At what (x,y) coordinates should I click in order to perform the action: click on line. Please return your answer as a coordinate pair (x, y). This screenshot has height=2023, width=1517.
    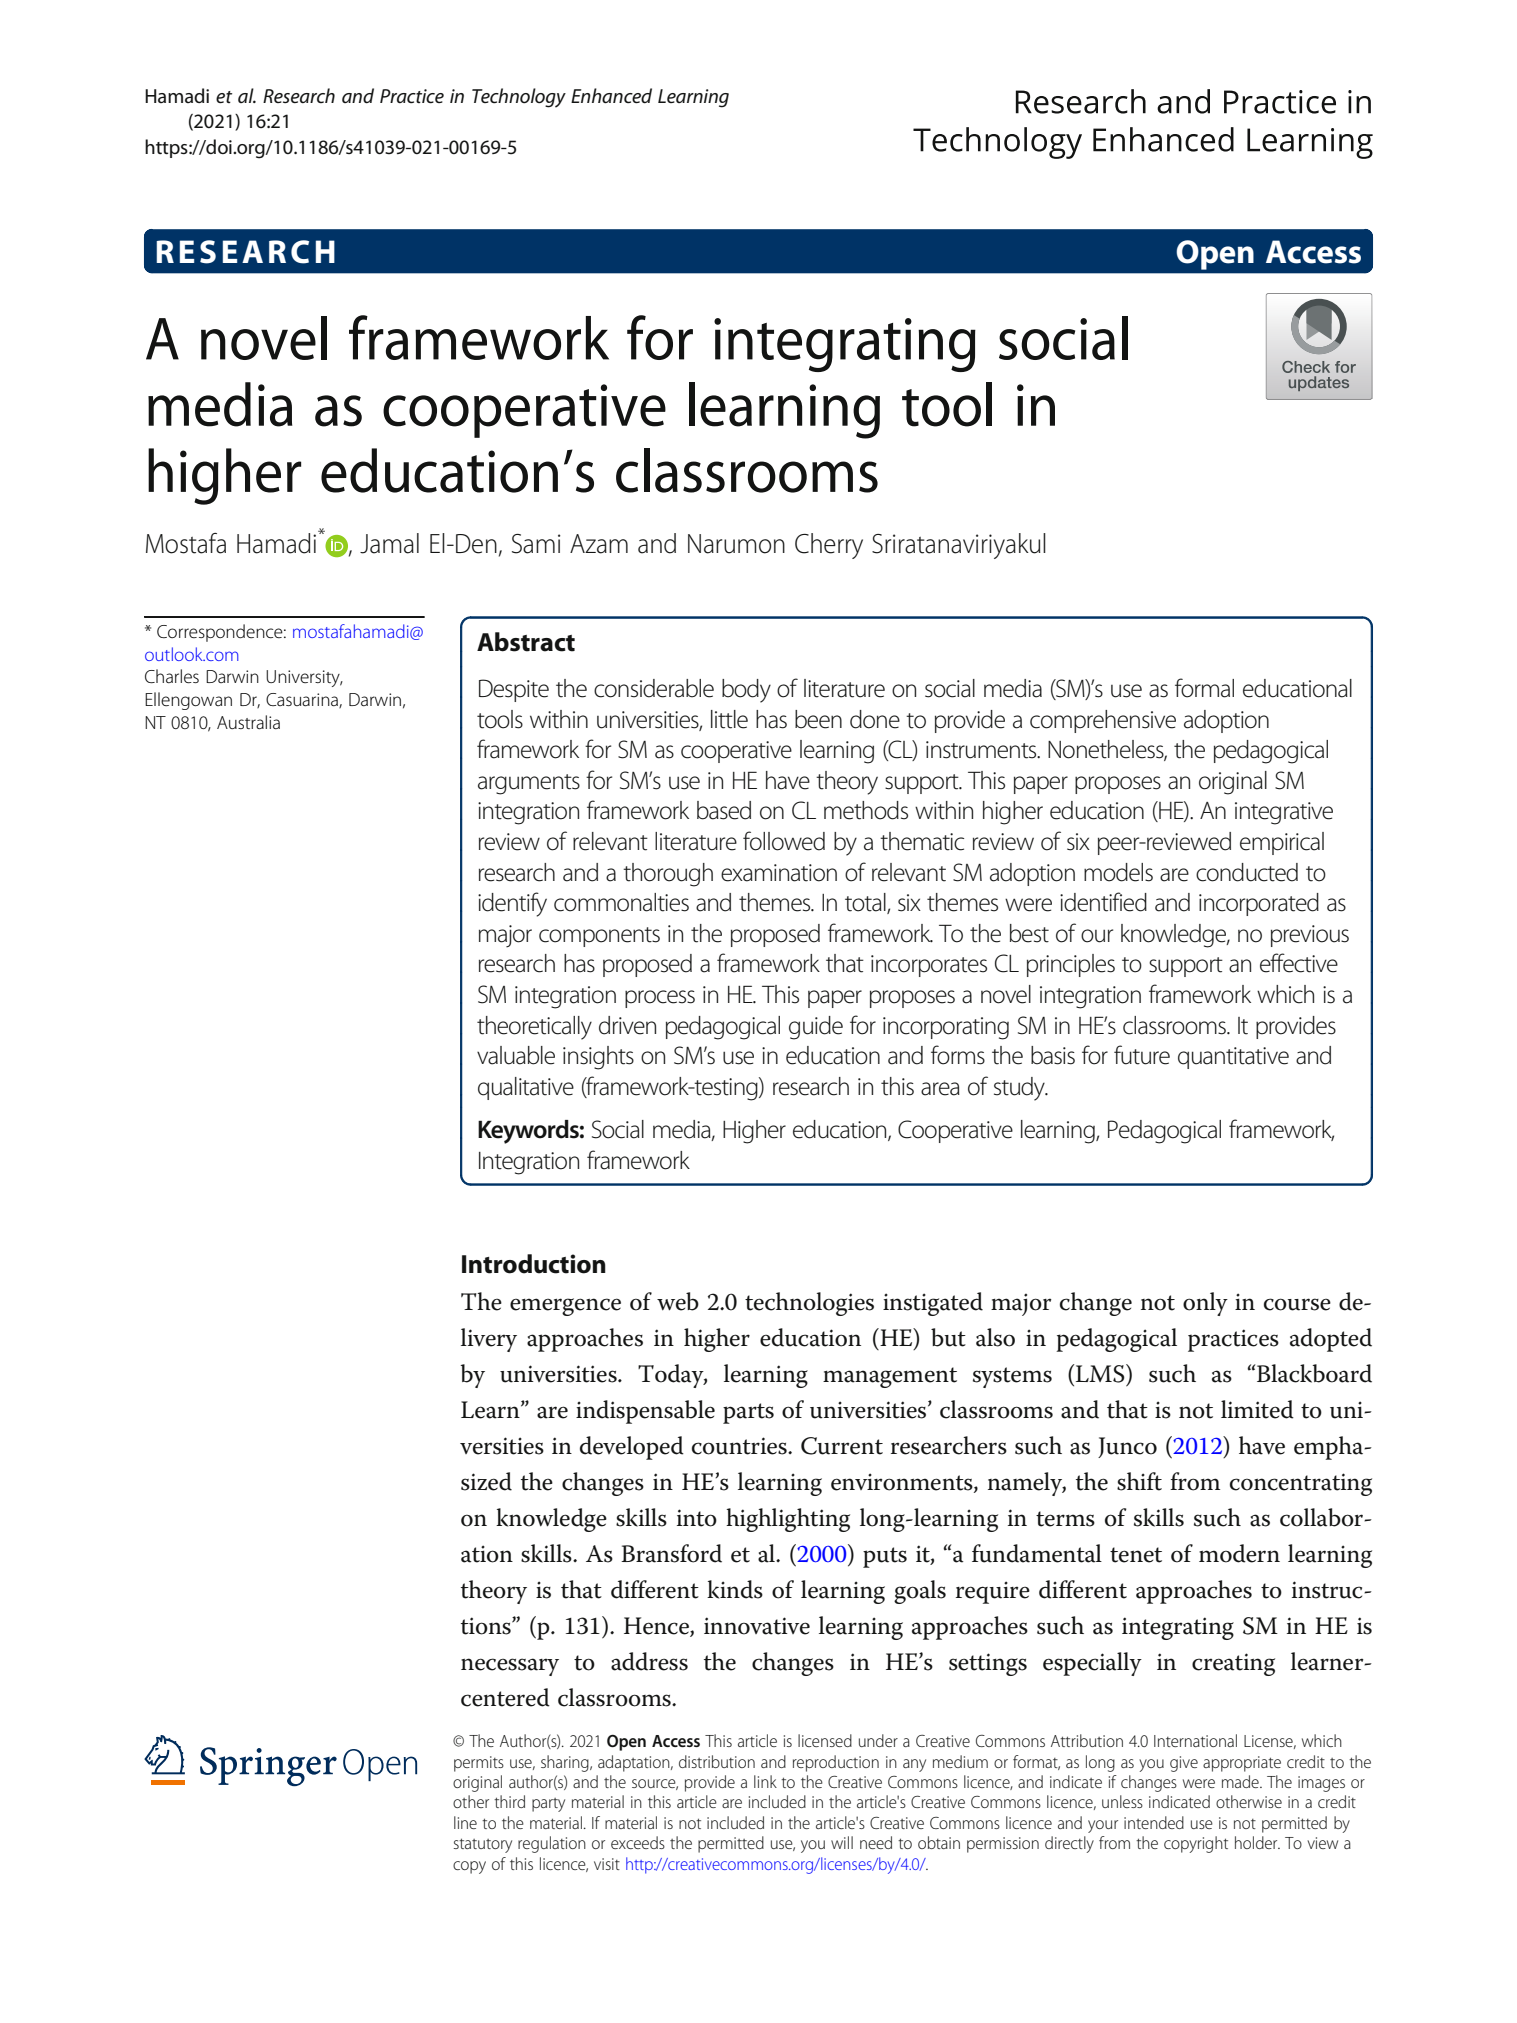
    Looking at the image, I should click on (465, 1822).
